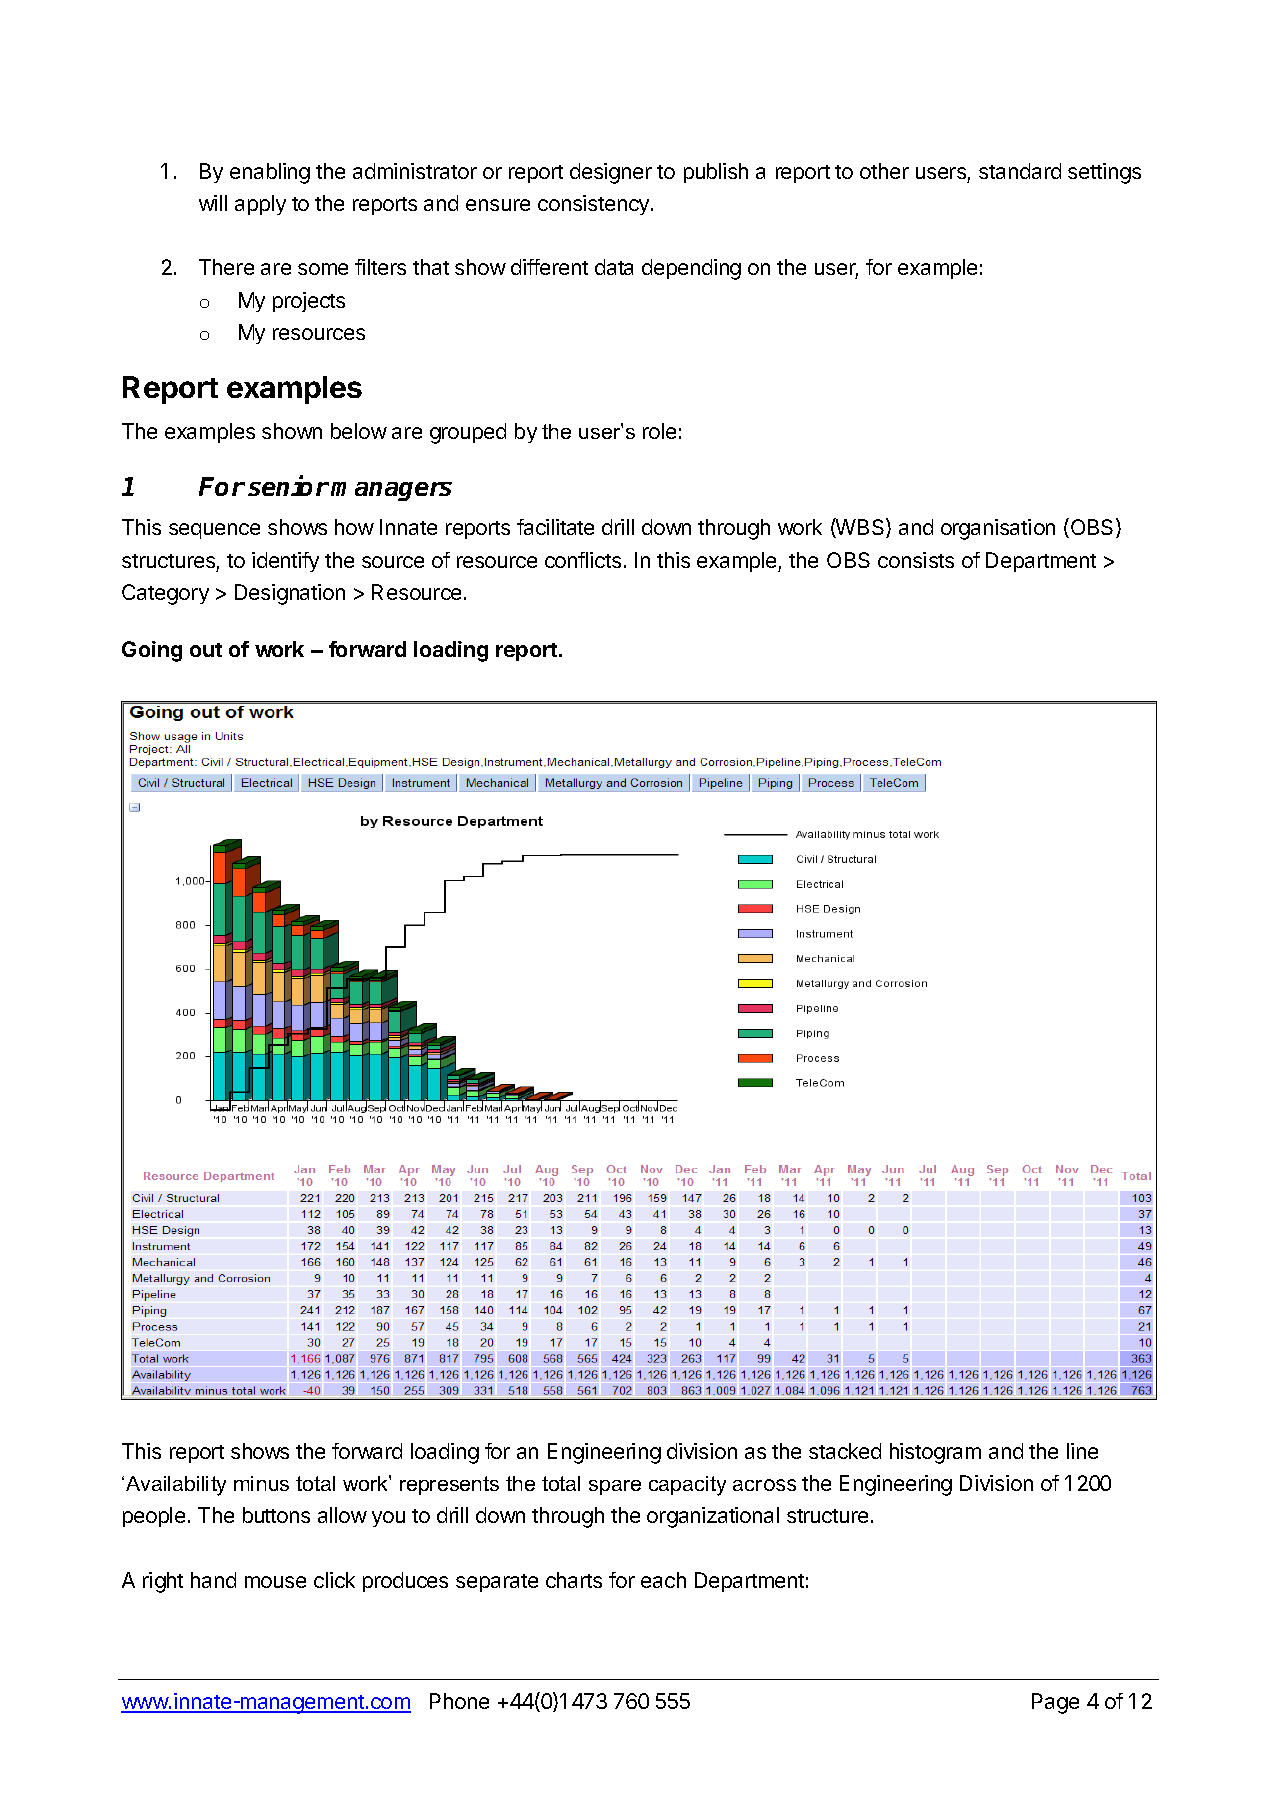 The image size is (1277, 1805). What do you see at coordinates (206, 650) in the page?
I see `out` at bounding box center [206, 650].
